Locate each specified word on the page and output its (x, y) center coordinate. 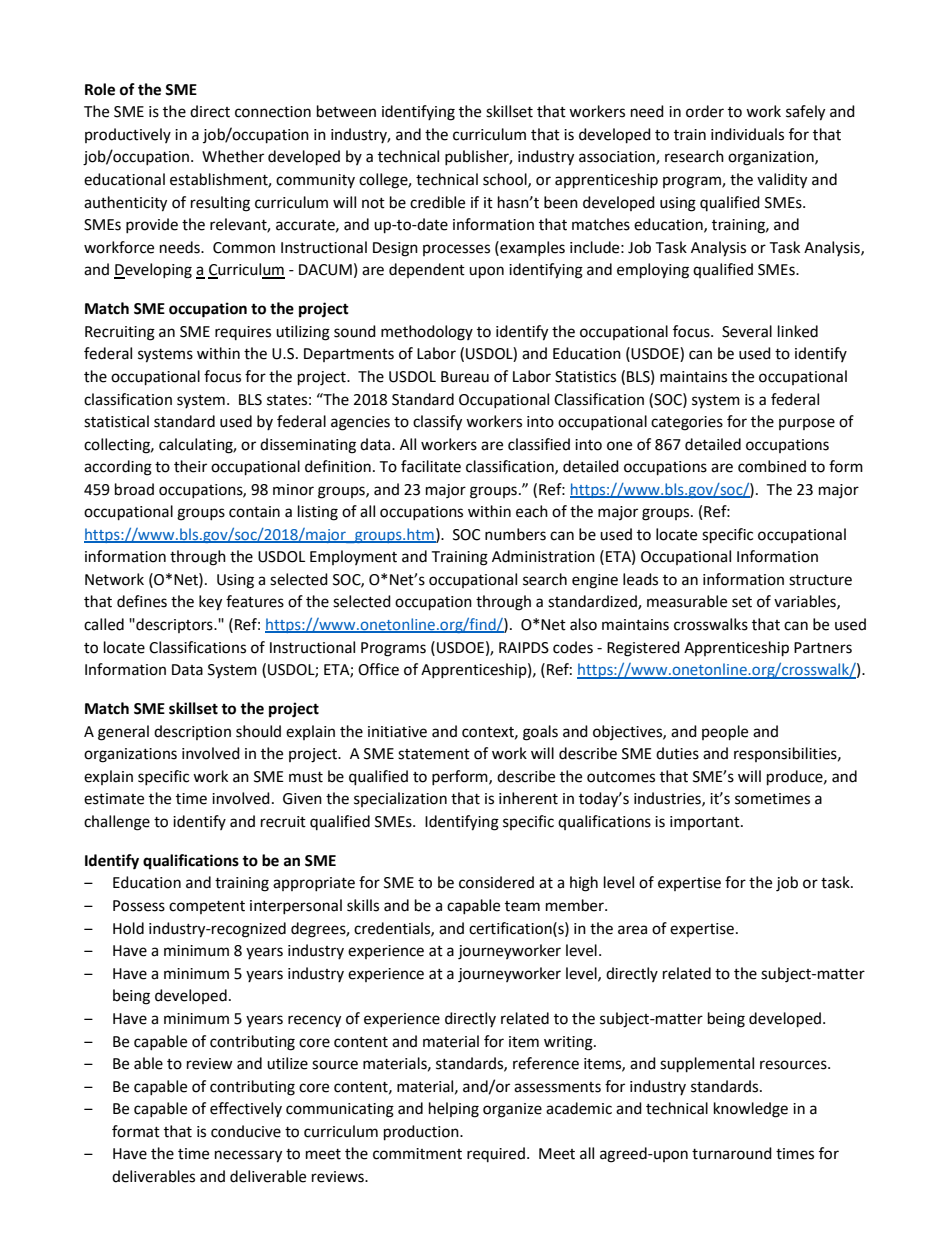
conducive (246, 1131)
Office (378, 669)
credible (437, 202)
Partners (823, 648)
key (210, 603)
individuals (747, 134)
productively (128, 135)
